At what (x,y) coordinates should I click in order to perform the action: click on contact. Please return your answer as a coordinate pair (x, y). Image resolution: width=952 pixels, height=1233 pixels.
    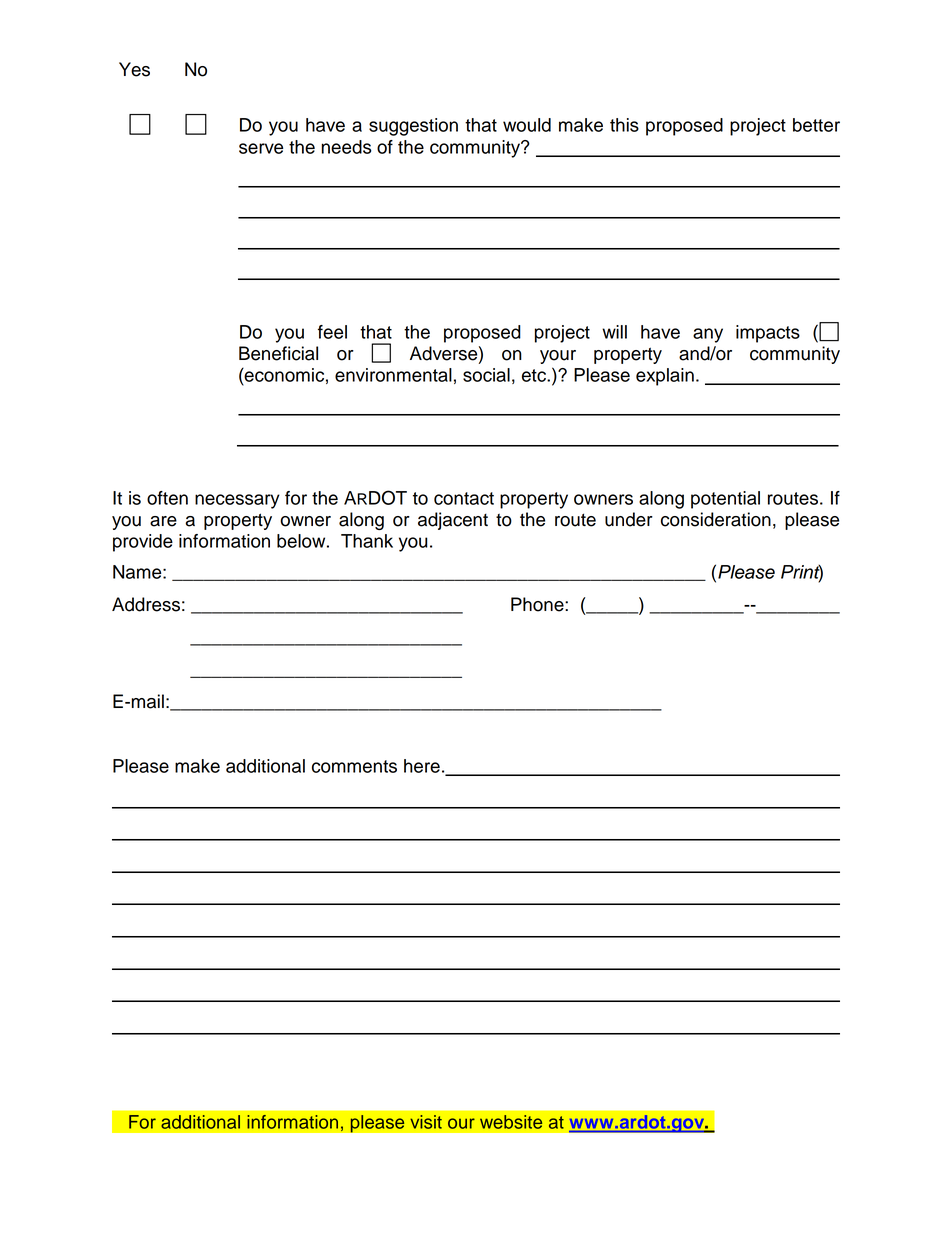
    Looking at the image, I should click on (464, 498).
